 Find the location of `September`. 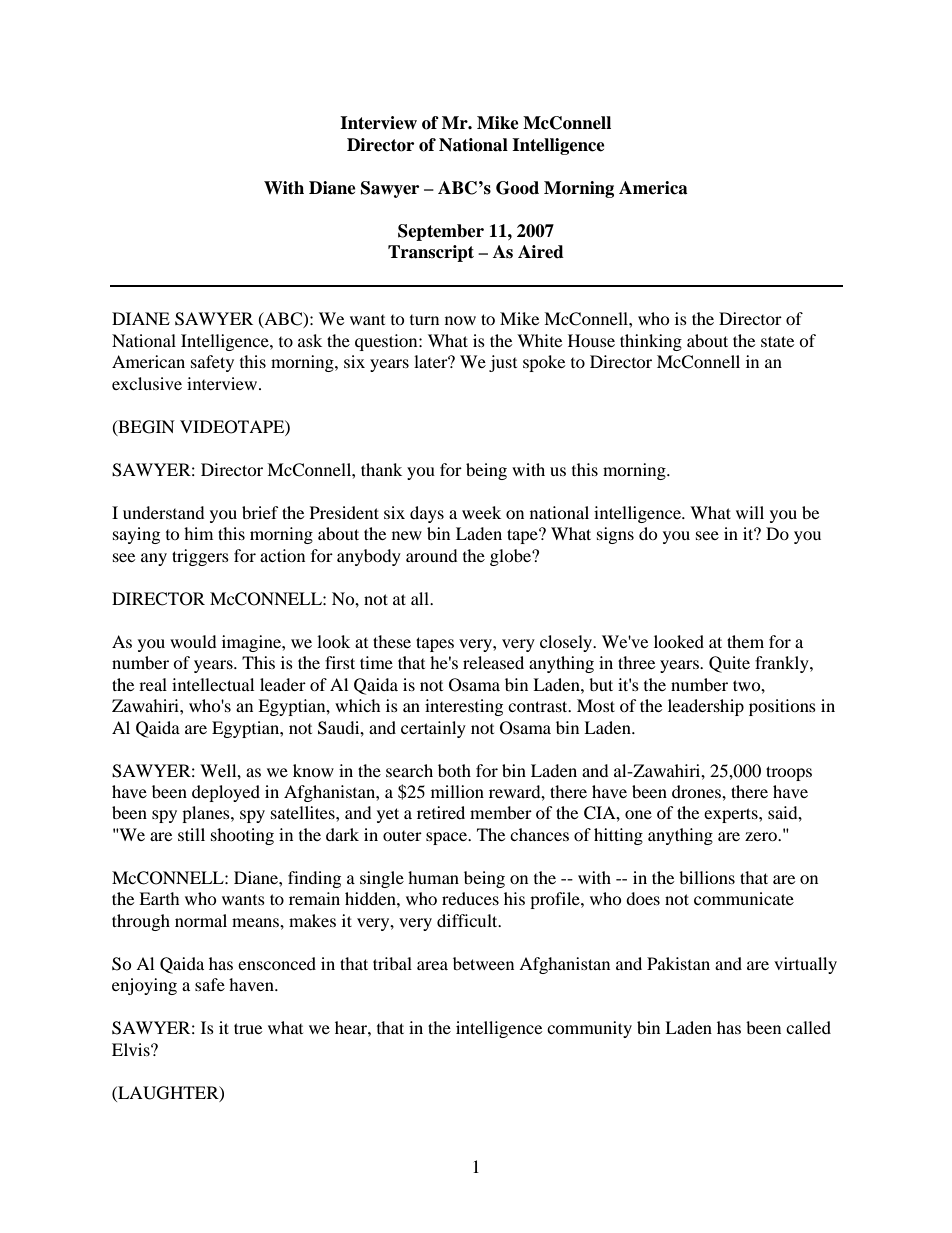

September is located at coordinates (441, 232).
